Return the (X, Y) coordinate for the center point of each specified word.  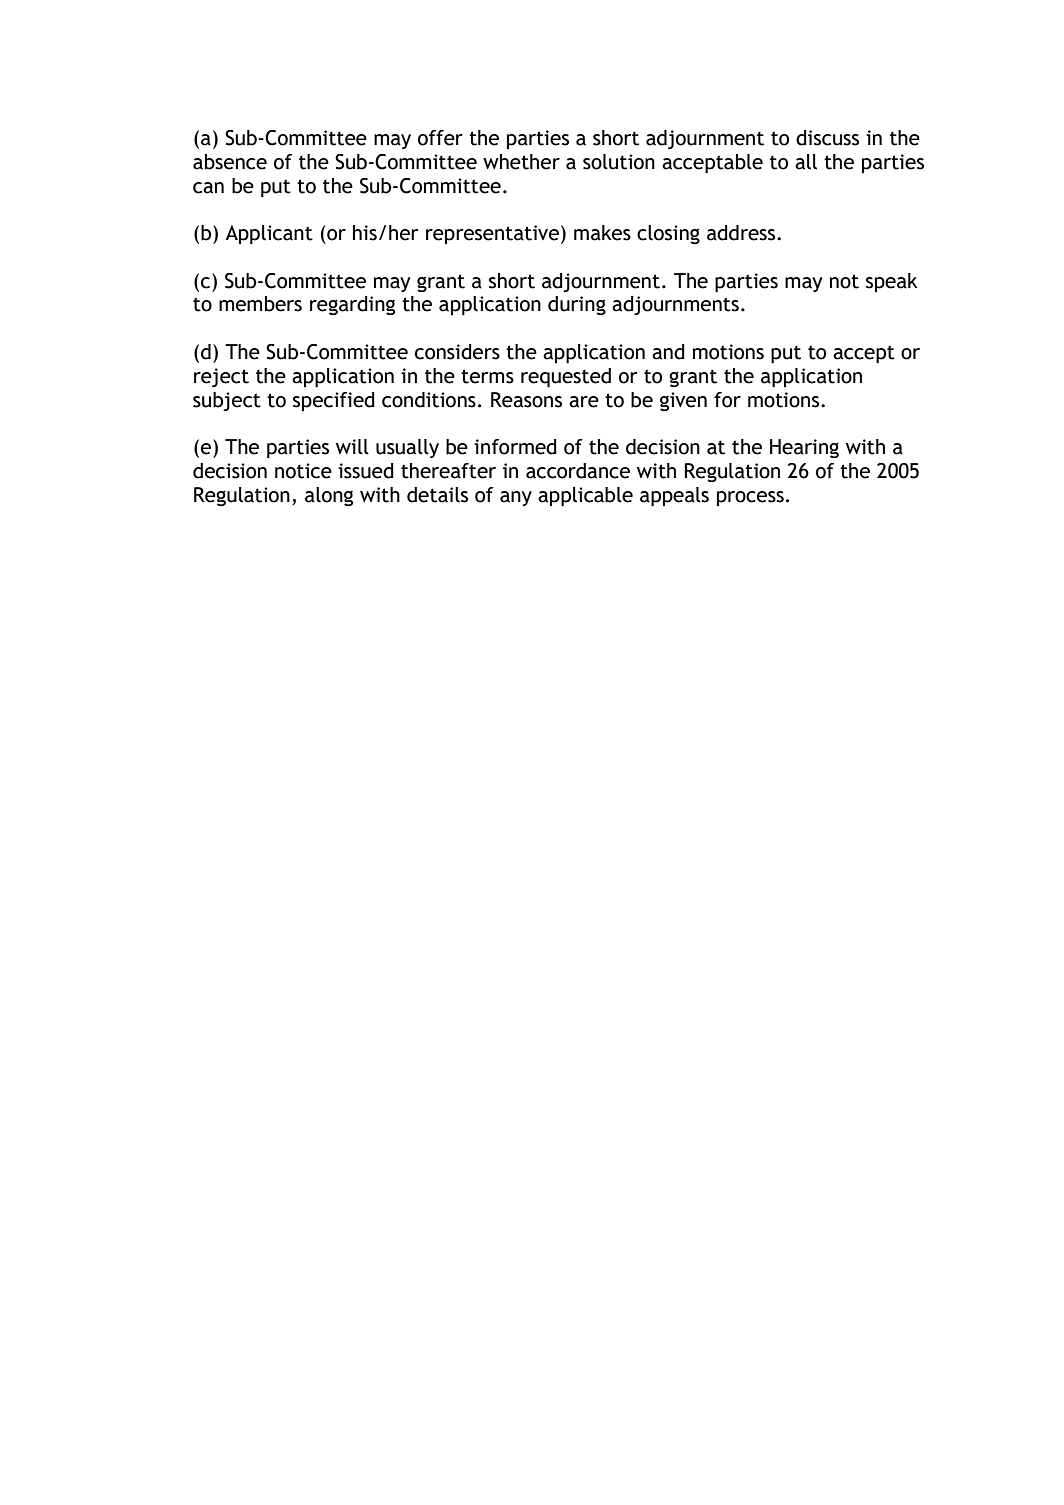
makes (602, 233)
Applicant (269, 234)
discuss (827, 138)
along (329, 496)
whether (521, 162)
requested (566, 378)
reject (221, 377)
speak (892, 282)
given (683, 401)
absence (230, 162)
